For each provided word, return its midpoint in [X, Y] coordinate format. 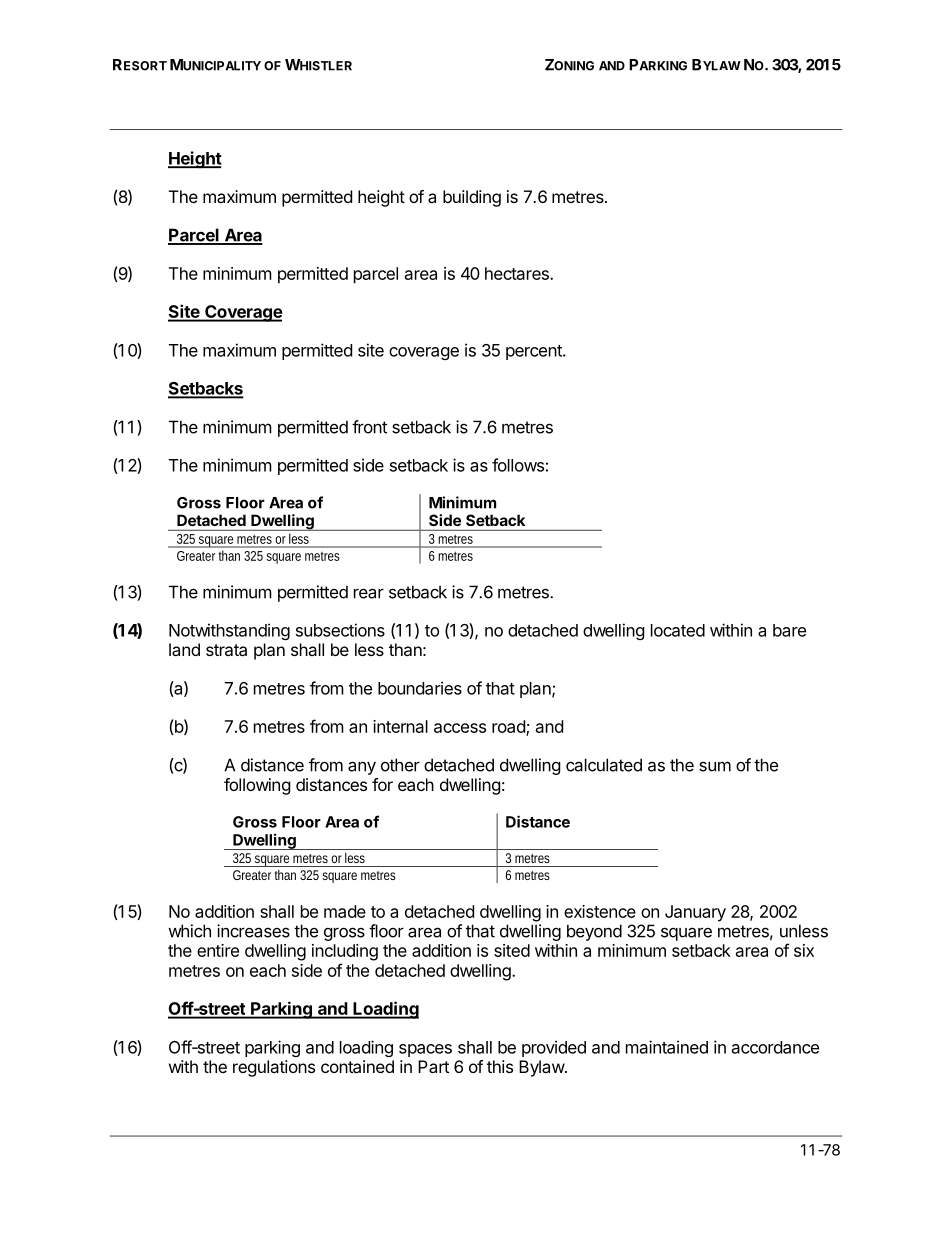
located [678, 630]
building [472, 198]
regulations [274, 1068]
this [500, 1066]
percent [535, 352]
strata [226, 650]
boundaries [420, 688]
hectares [518, 273]
